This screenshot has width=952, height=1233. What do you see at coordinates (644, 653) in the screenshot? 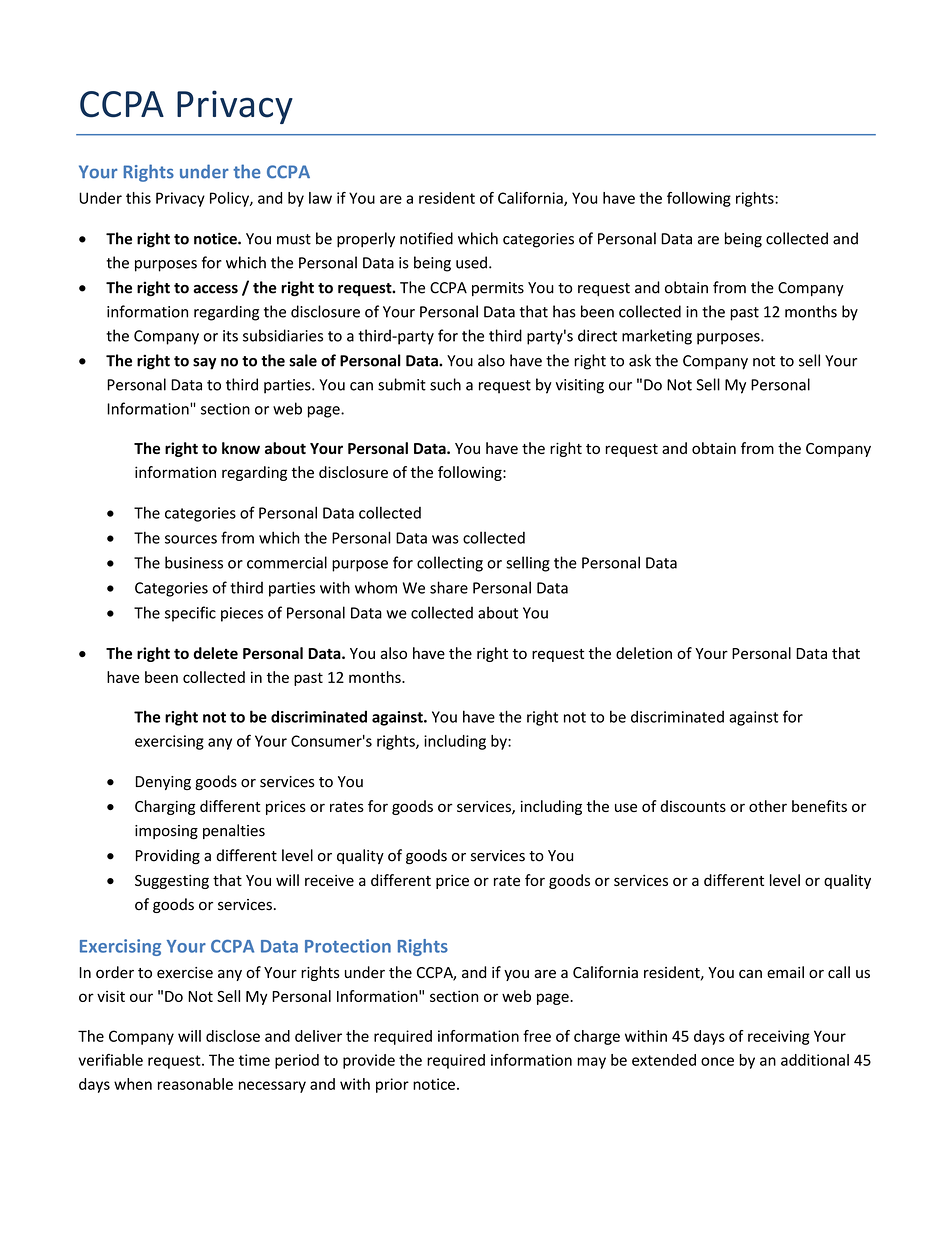
I see `deletion` at bounding box center [644, 653].
